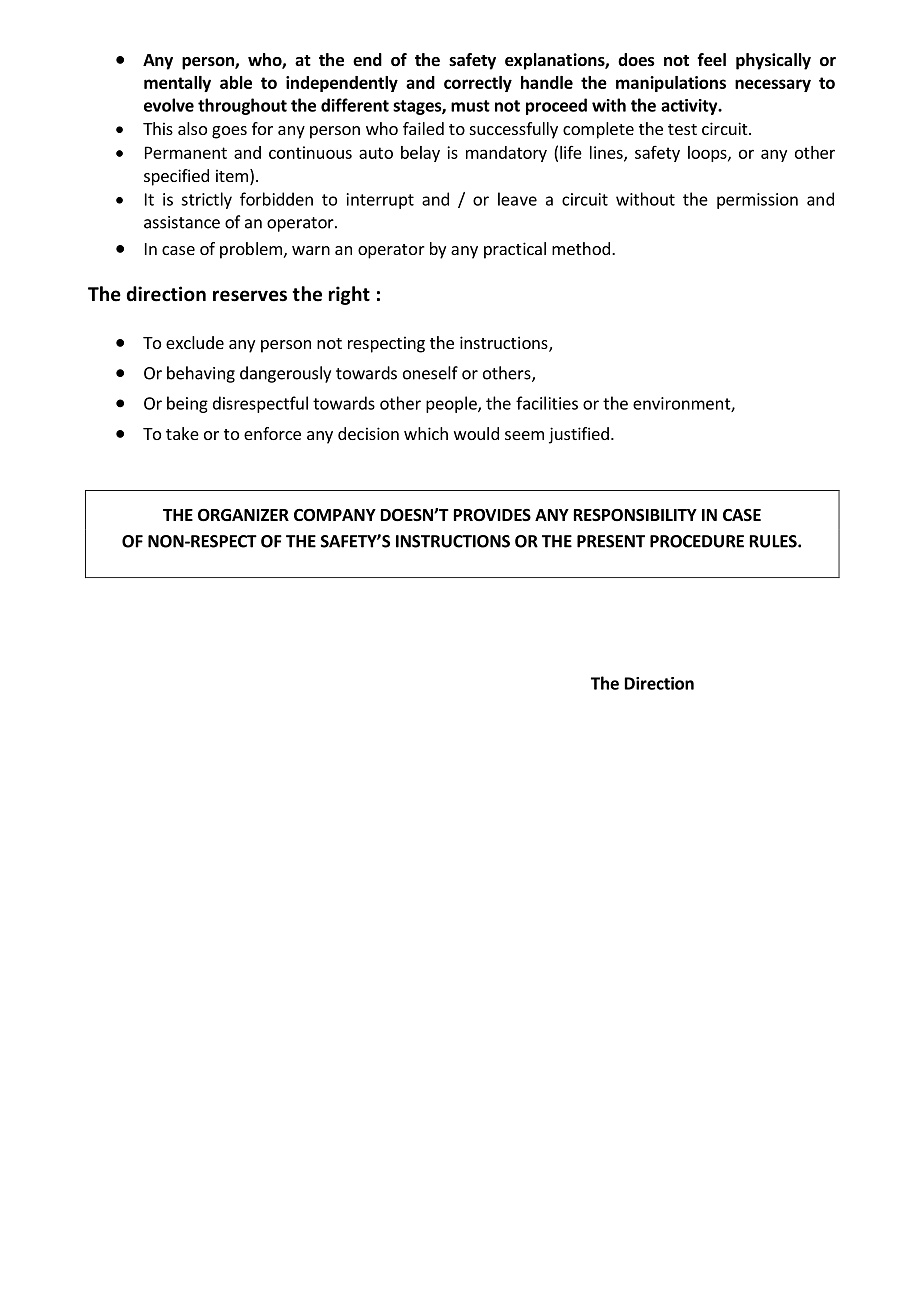 This image has height=1308, width=924. I want to click on correctly, so click(478, 84).
